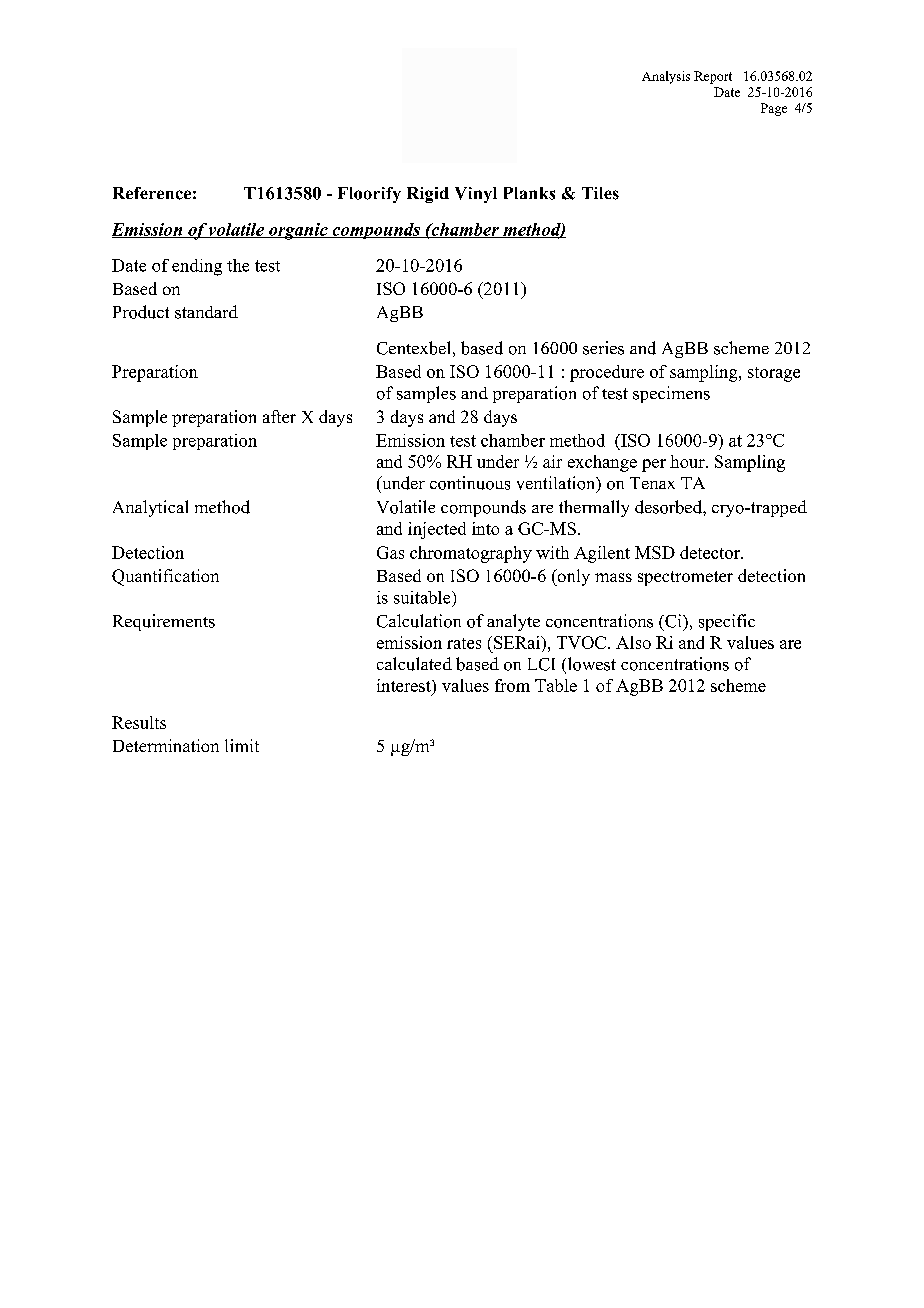  What do you see at coordinates (774, 374) in the screenshot?
I see `storage` at bounding box center [774, 374].
